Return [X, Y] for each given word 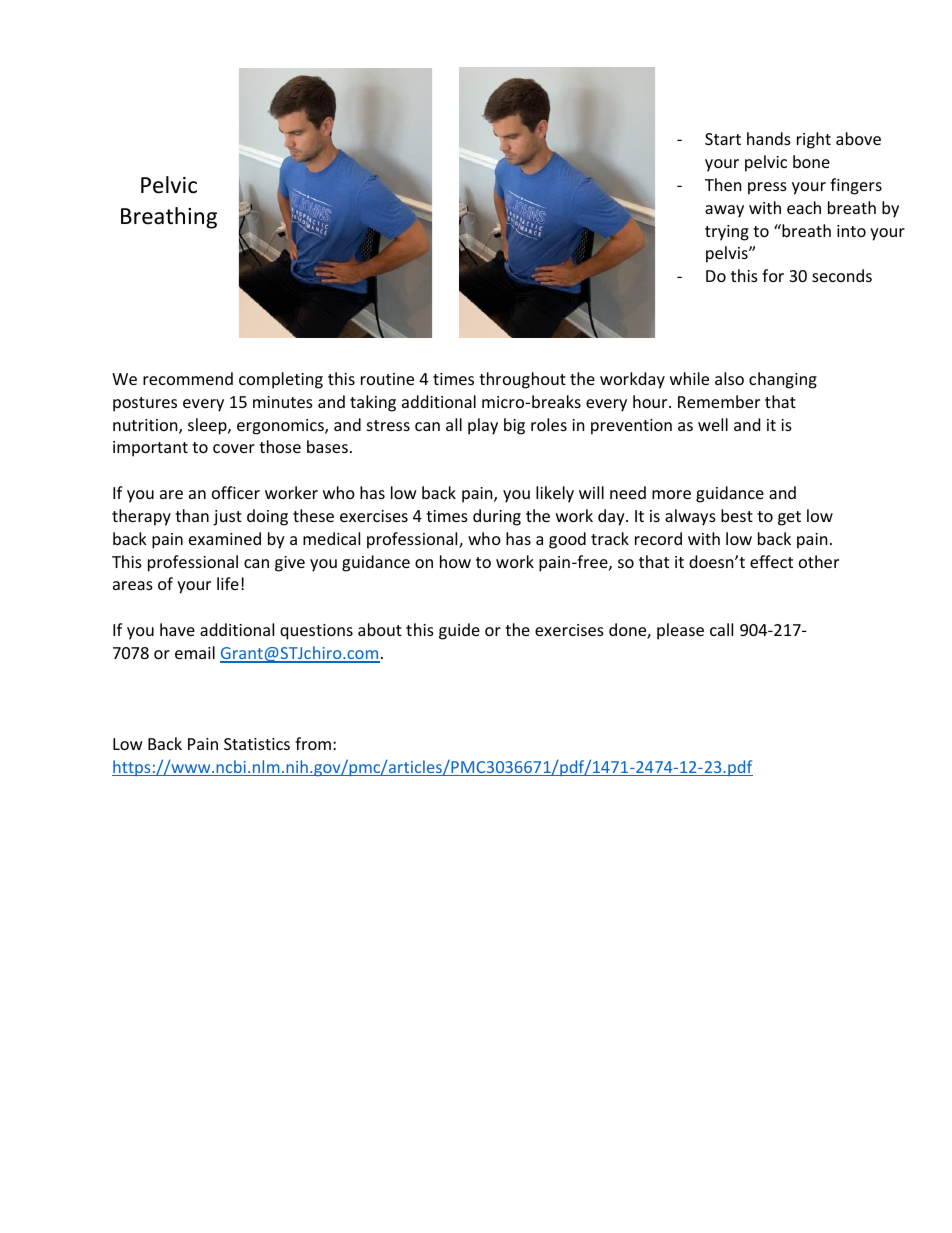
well [713, 424]
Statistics [257, 744]
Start [723, 139]
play [483, 426]
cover [234, 448]
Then [723, 184]
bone [811, 161]
